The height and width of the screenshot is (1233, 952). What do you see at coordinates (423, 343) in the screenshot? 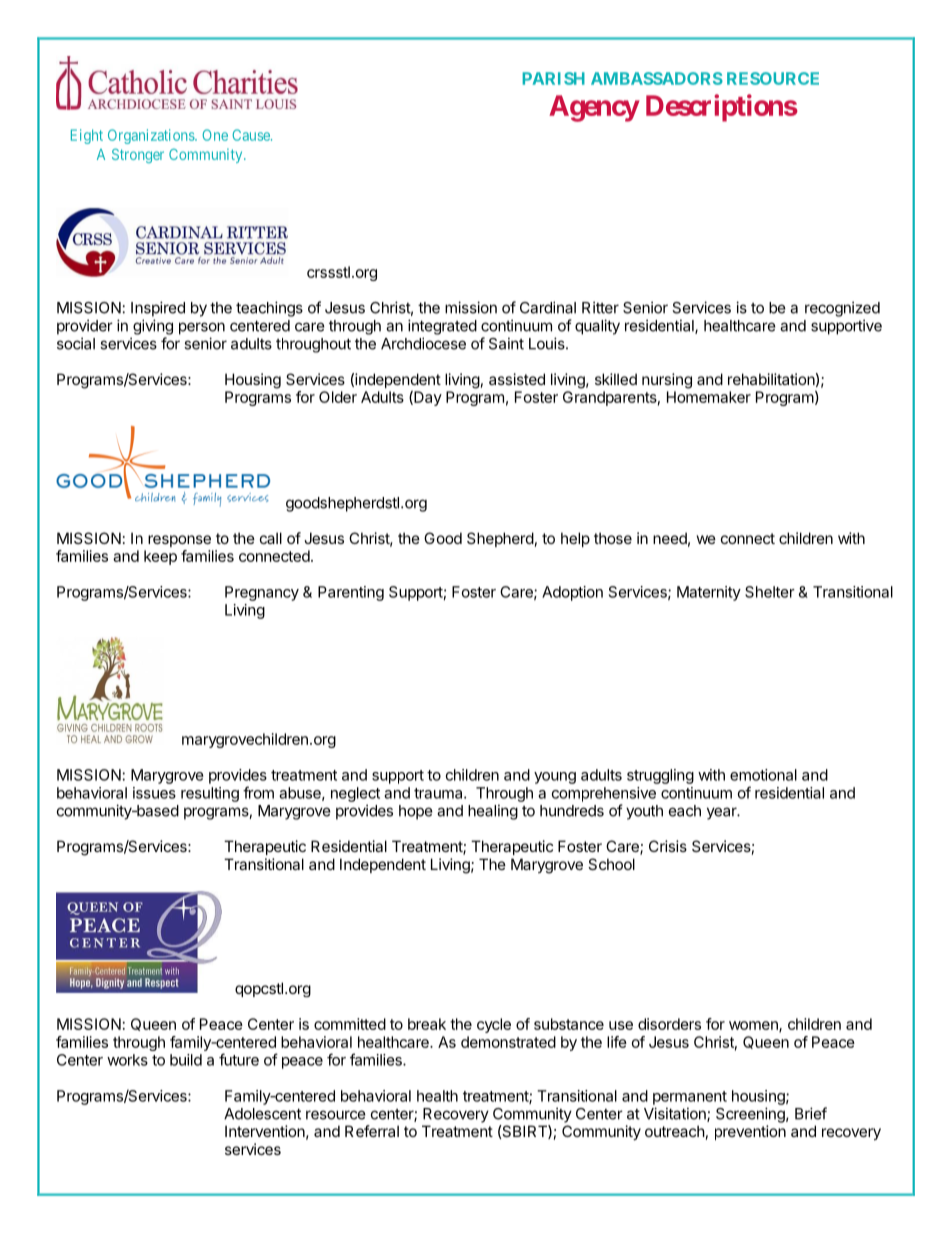
I see `Archdiocese` at bounding box center [423, 343].
